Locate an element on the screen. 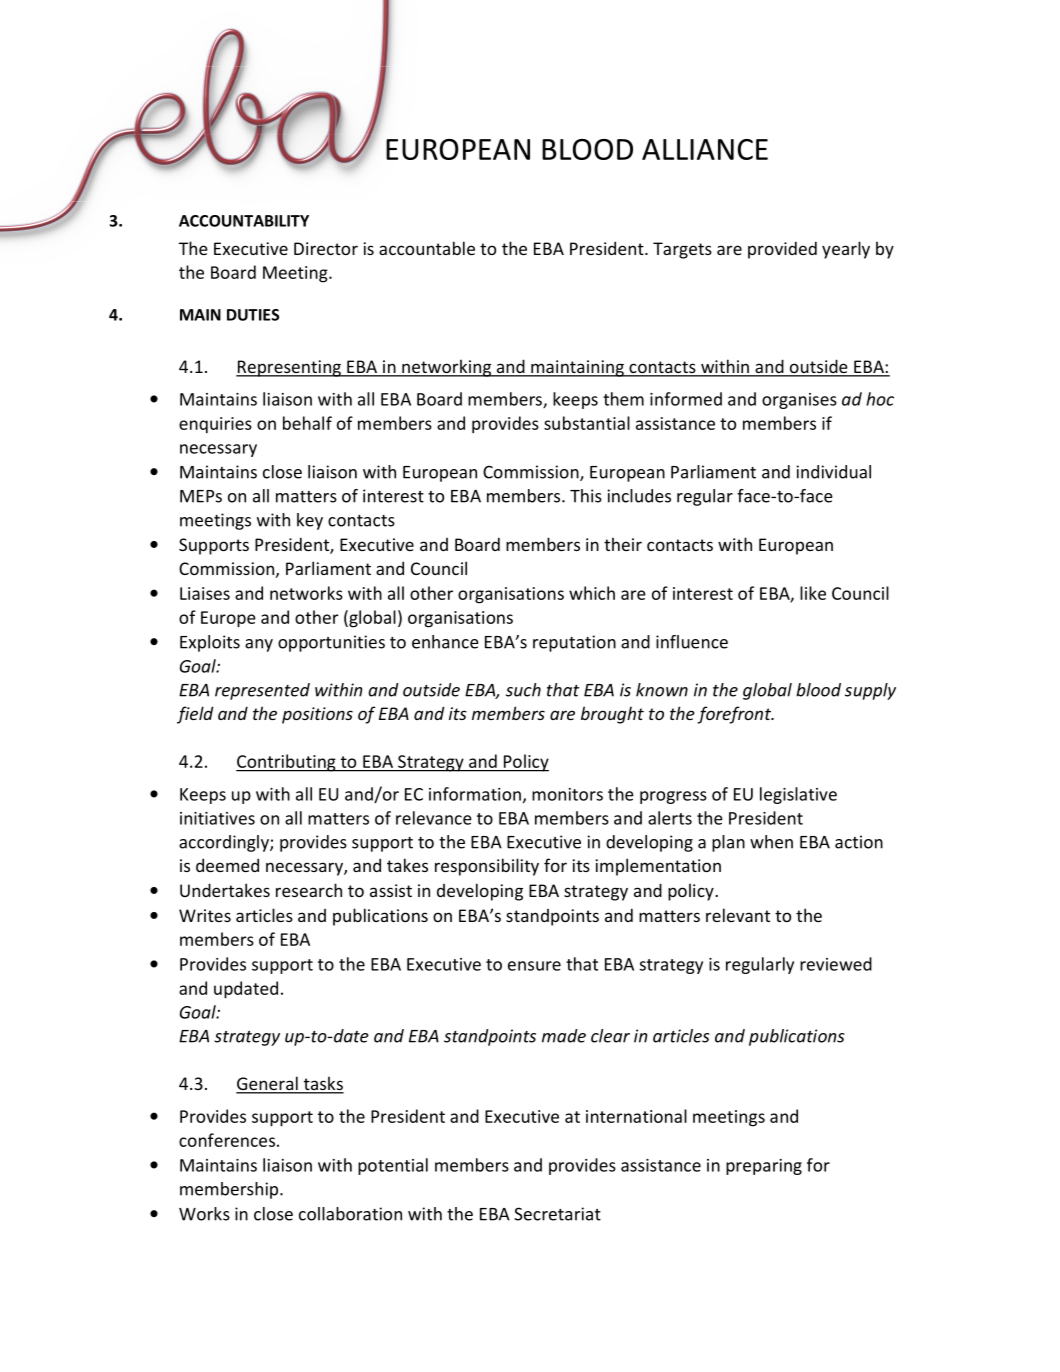  organises is located at coordinates (799, 401).
